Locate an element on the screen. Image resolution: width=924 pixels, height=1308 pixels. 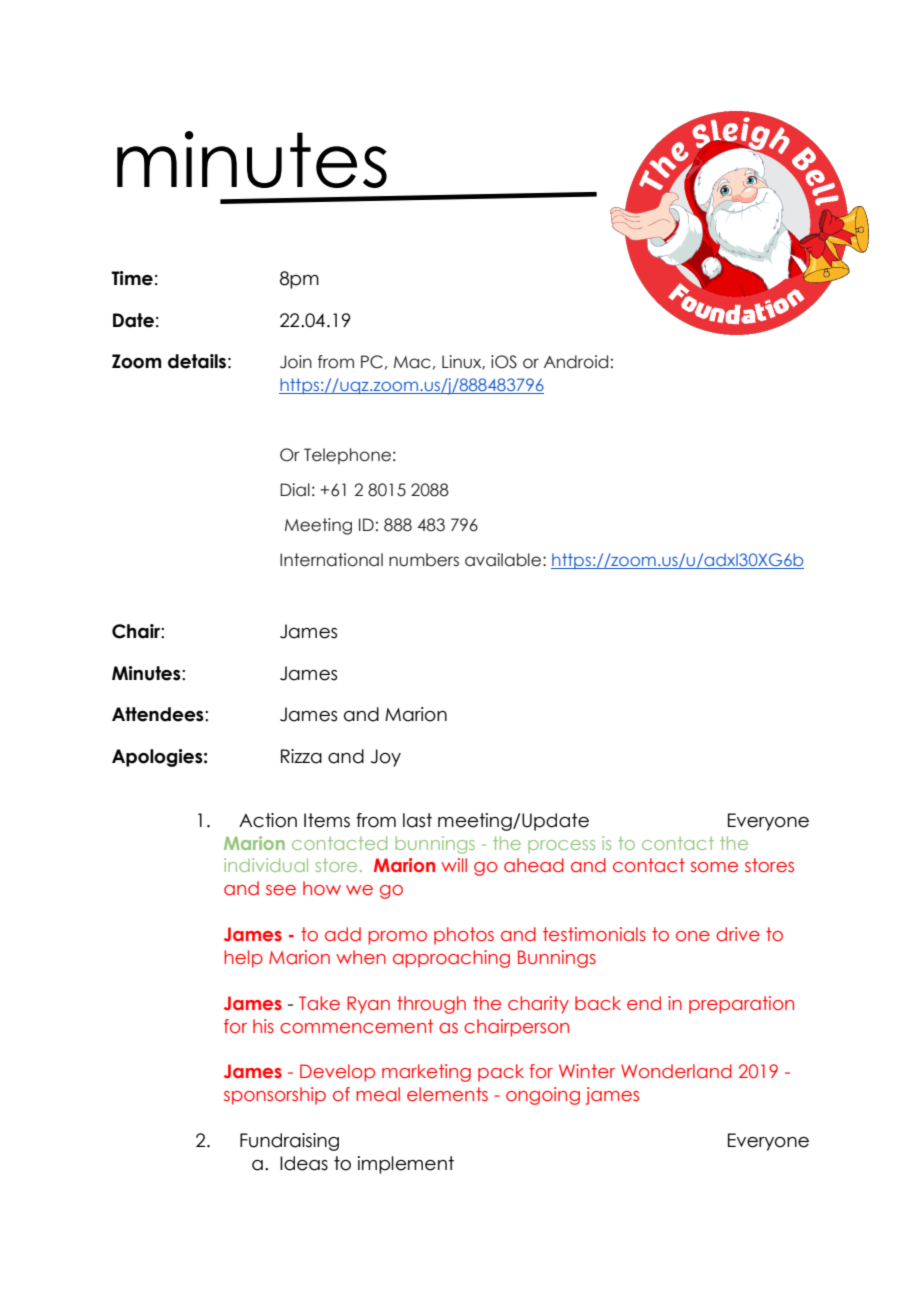
Fundraising is located at coordinates (289, 1142).
